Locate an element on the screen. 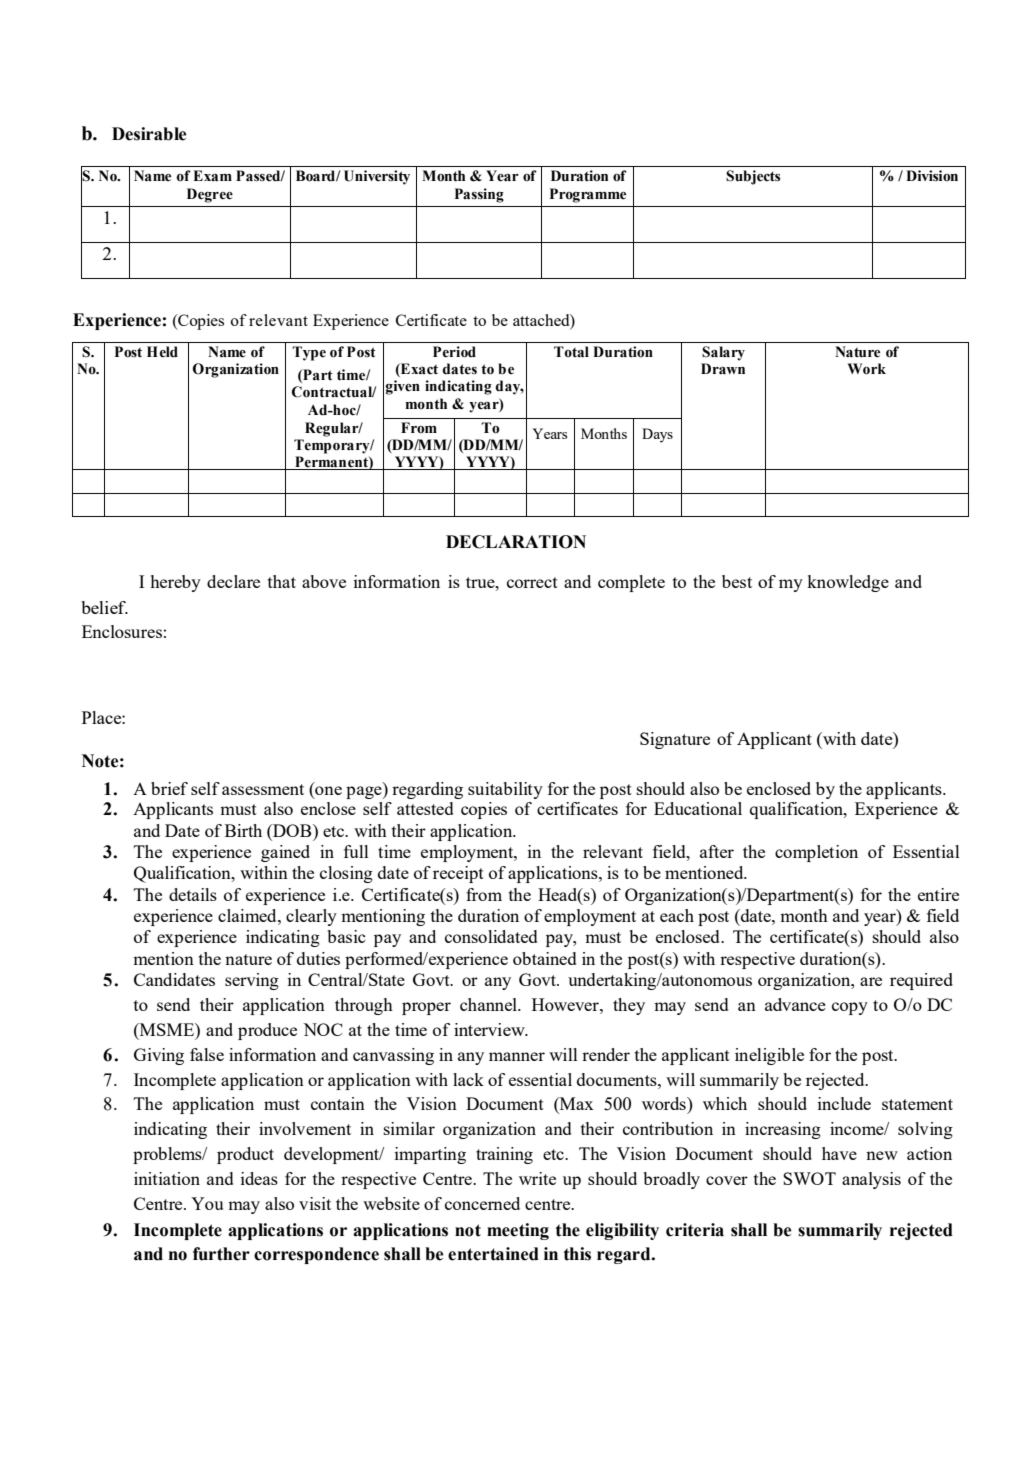  Enclosures is located at coordinates (122, 631).
